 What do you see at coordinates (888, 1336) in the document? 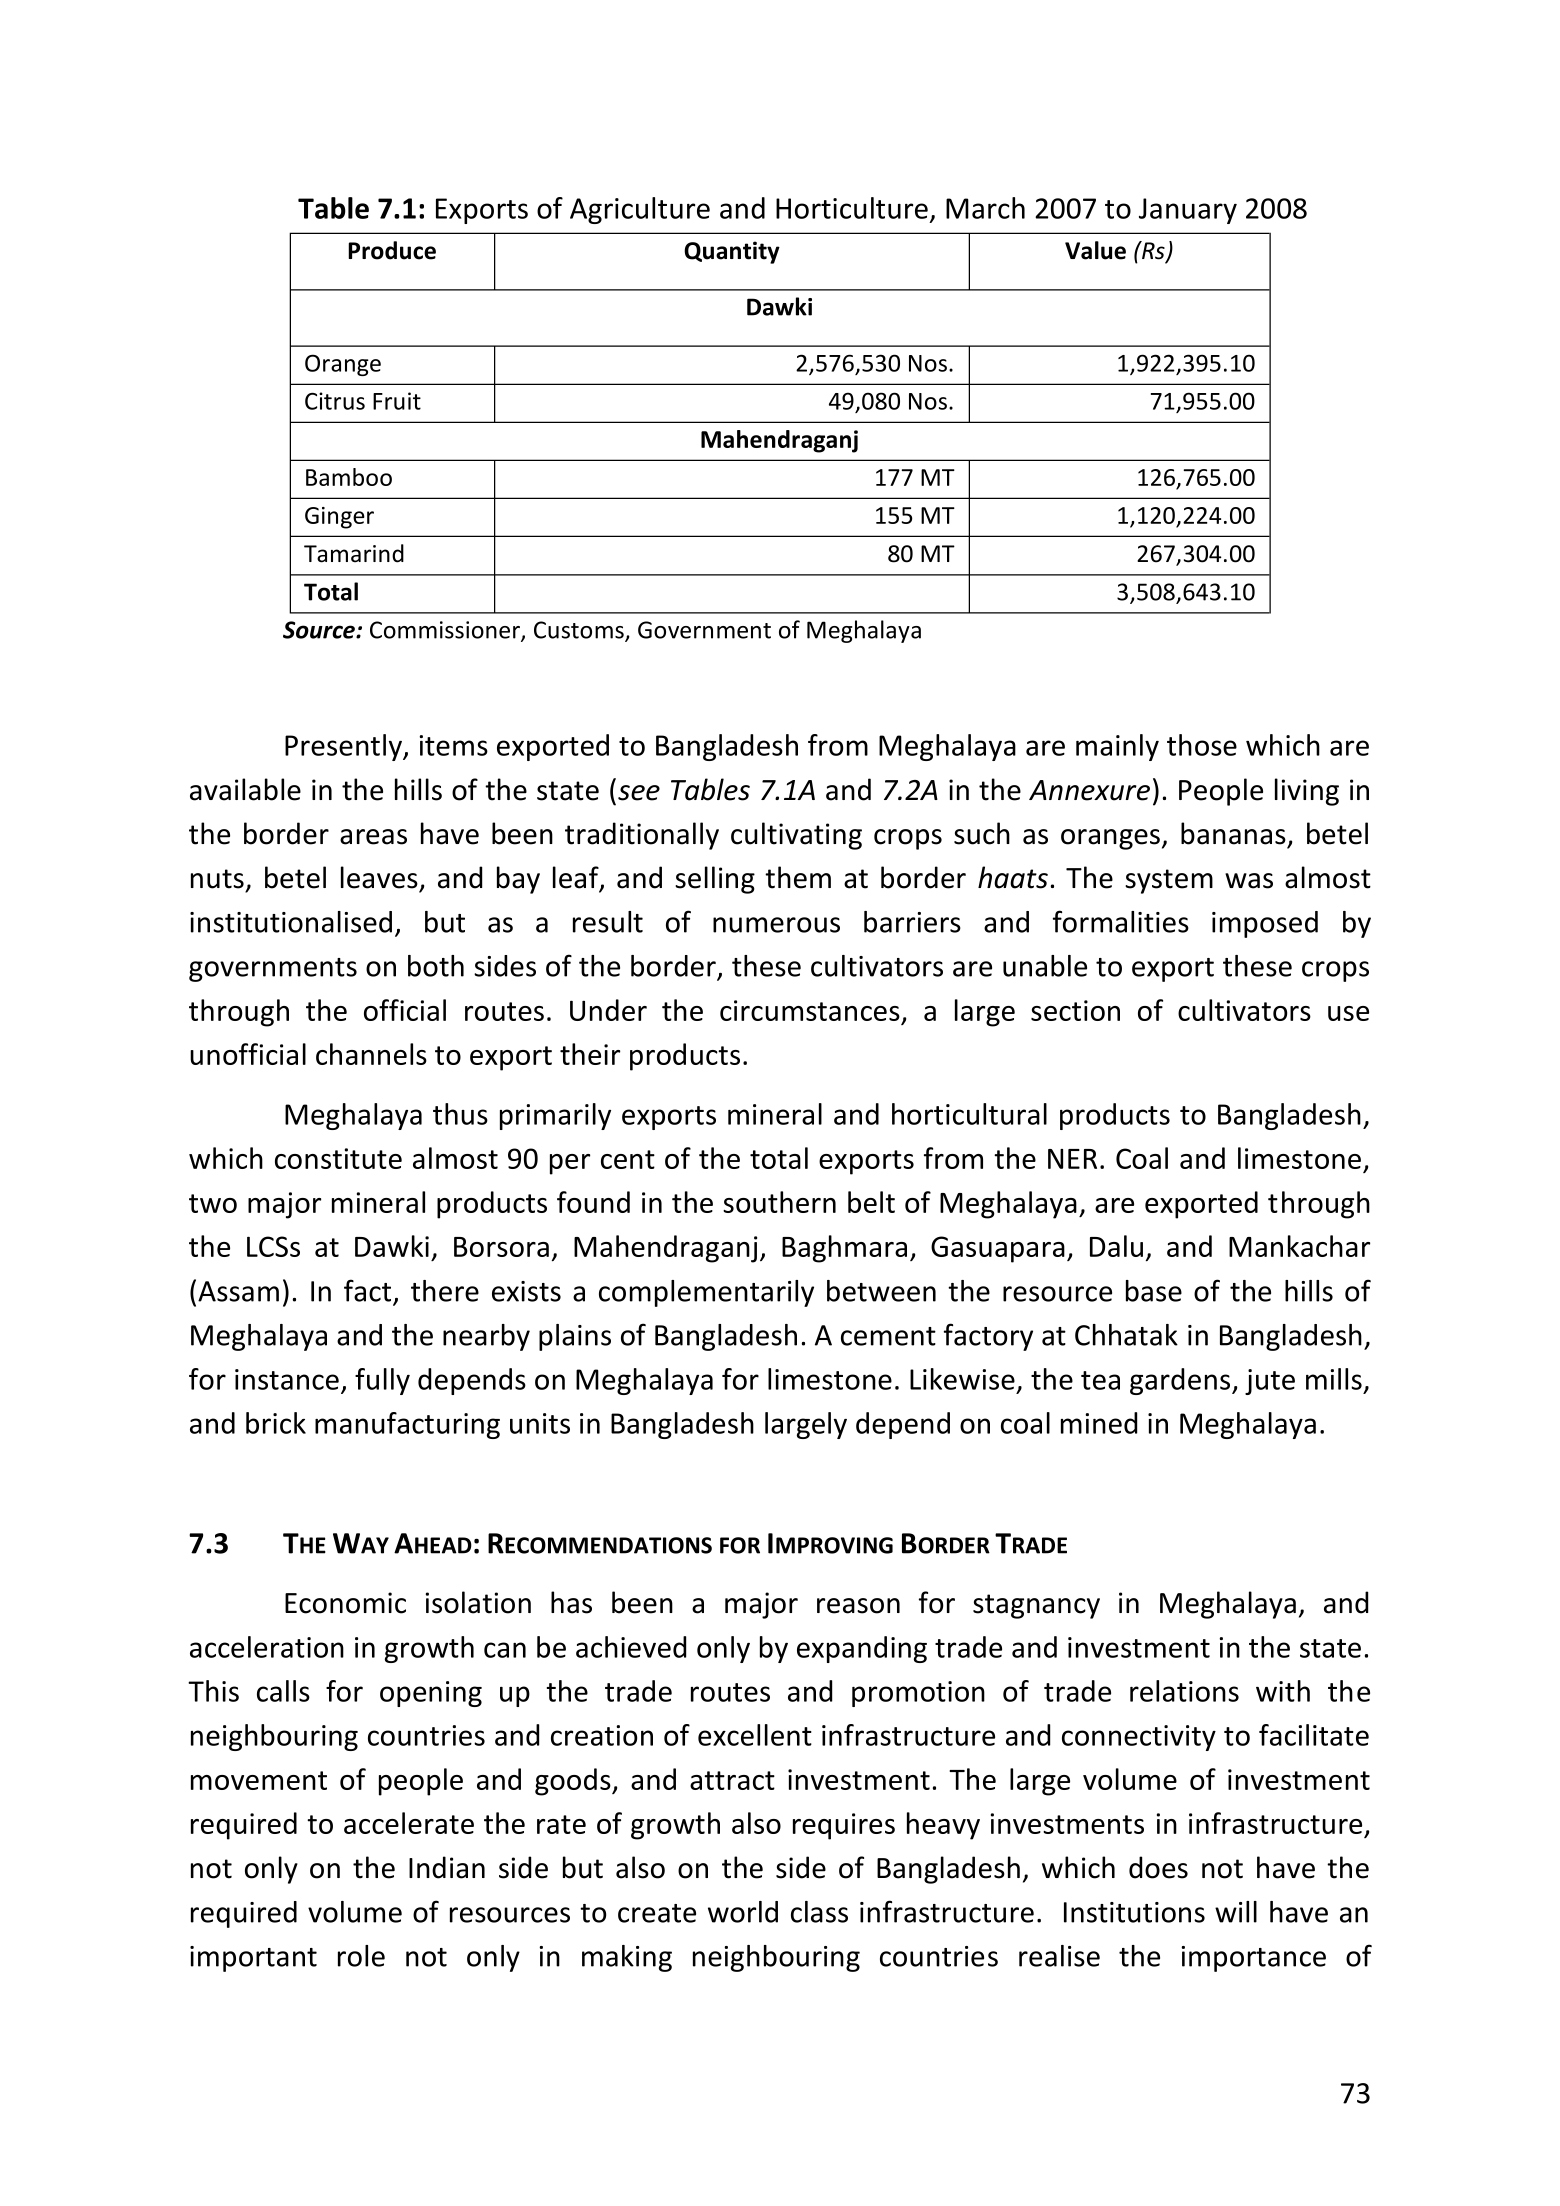
I see `cement` at bounding box center [888, 1336].
